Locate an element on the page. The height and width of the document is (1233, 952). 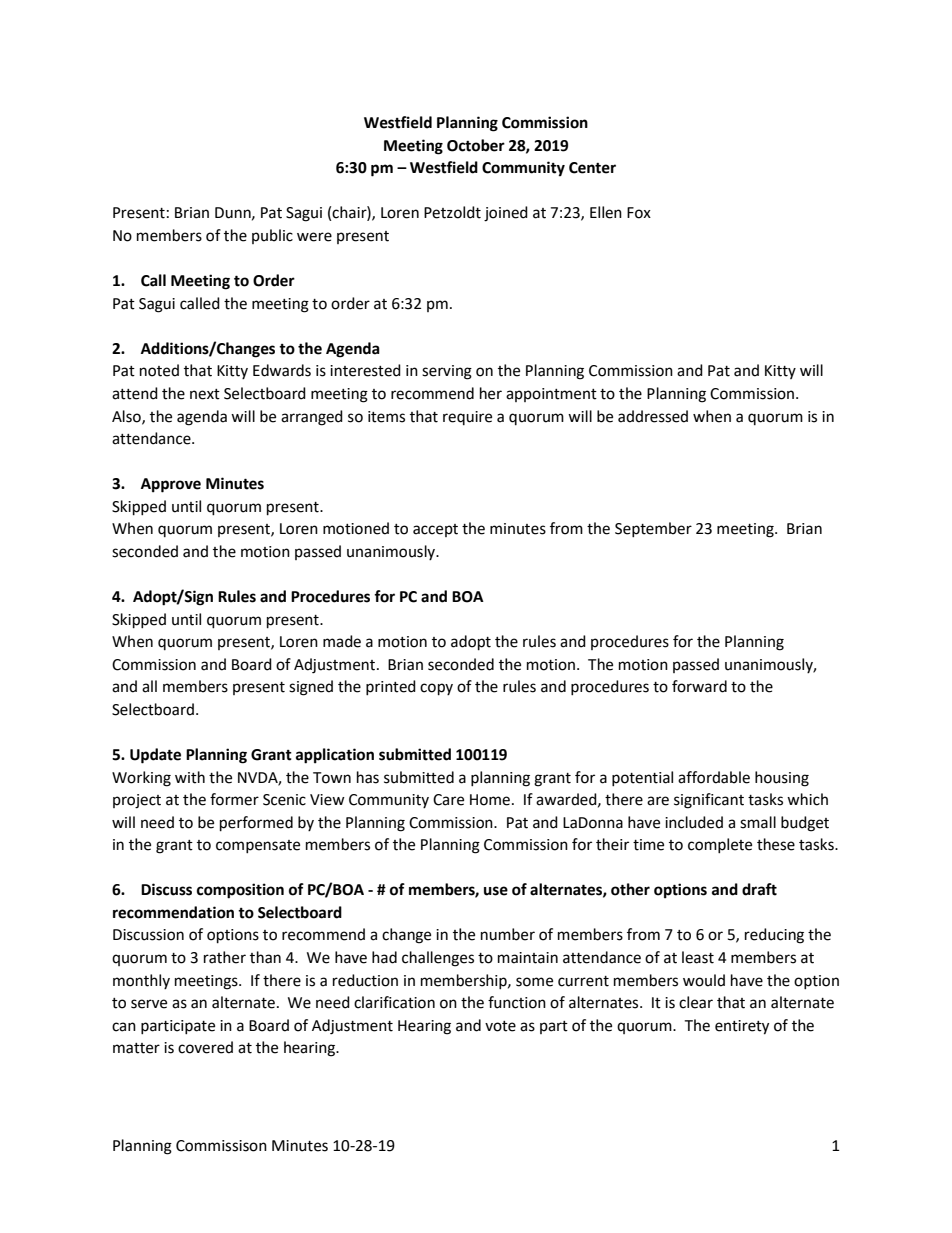
made is located at coordinates (342, 641).
